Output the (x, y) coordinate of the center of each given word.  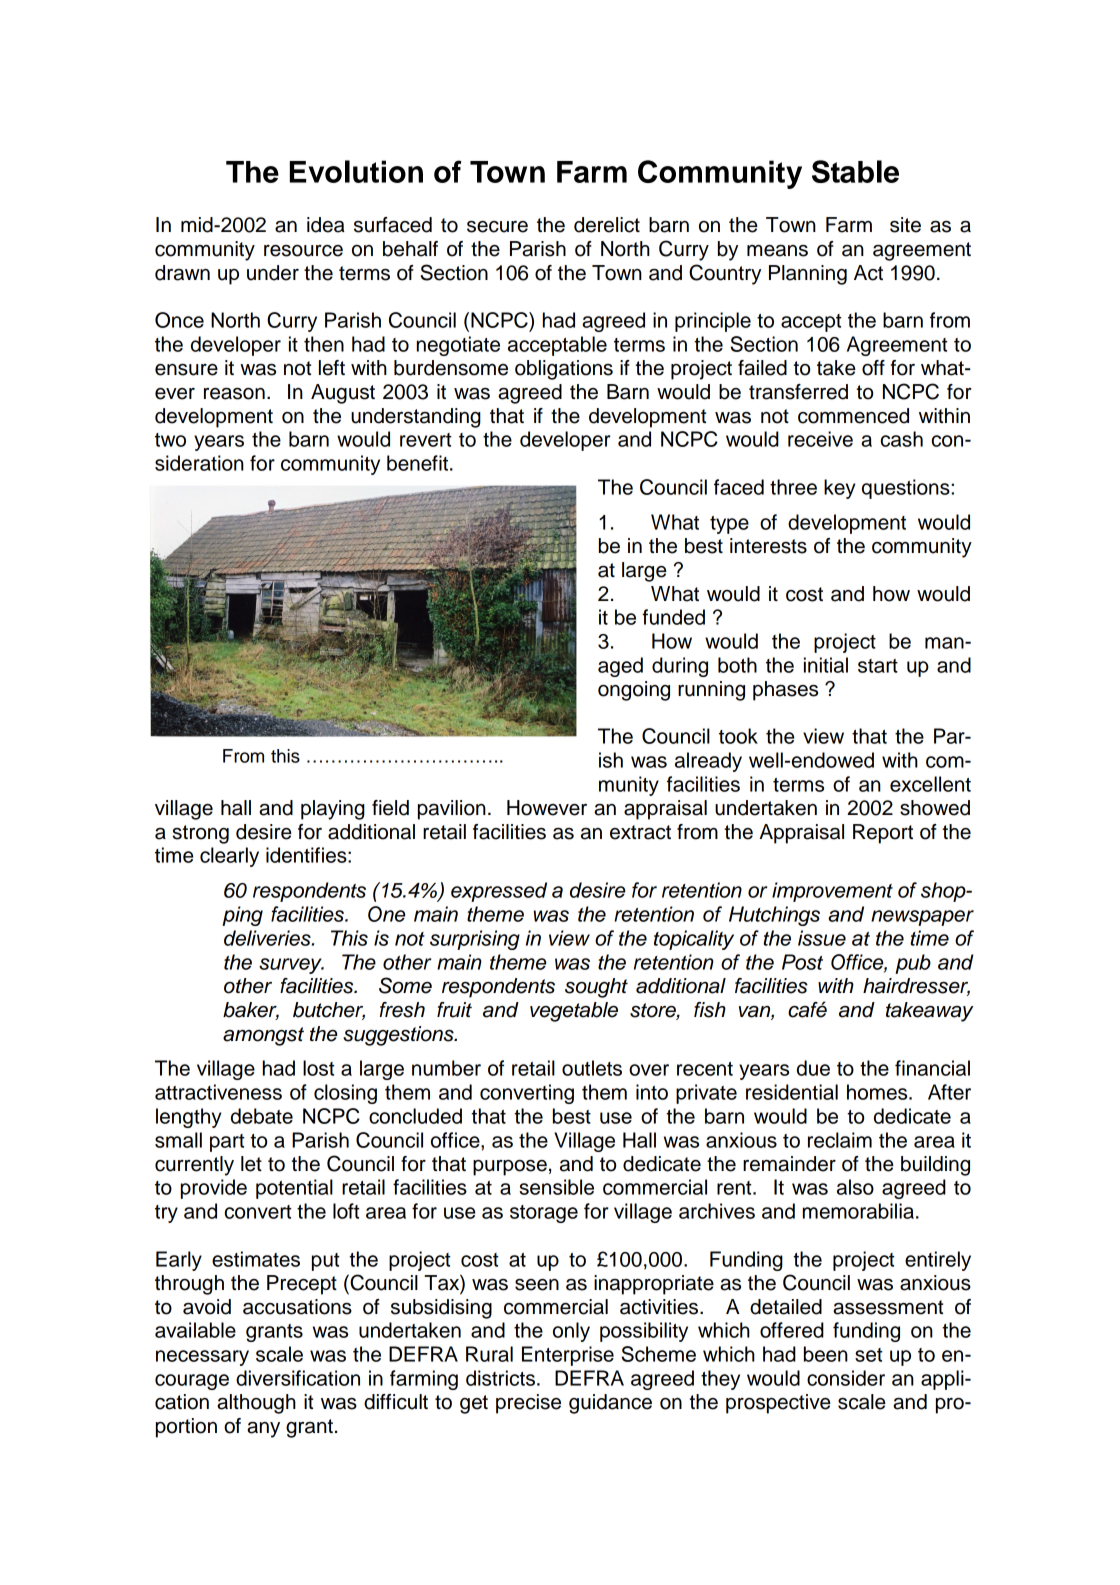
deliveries (268, 938)
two (170, 440)
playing (333, 810)
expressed (499, 892)
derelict (607, 225)
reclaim (840, 1140)
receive (820, 439)
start (878, 666)
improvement (832, 892)
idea (326, 225)
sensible (556, 1187)
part (227, 1143)
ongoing (634, 691)
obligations (564, 370)
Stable (855, 171)
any (263, 1430)
